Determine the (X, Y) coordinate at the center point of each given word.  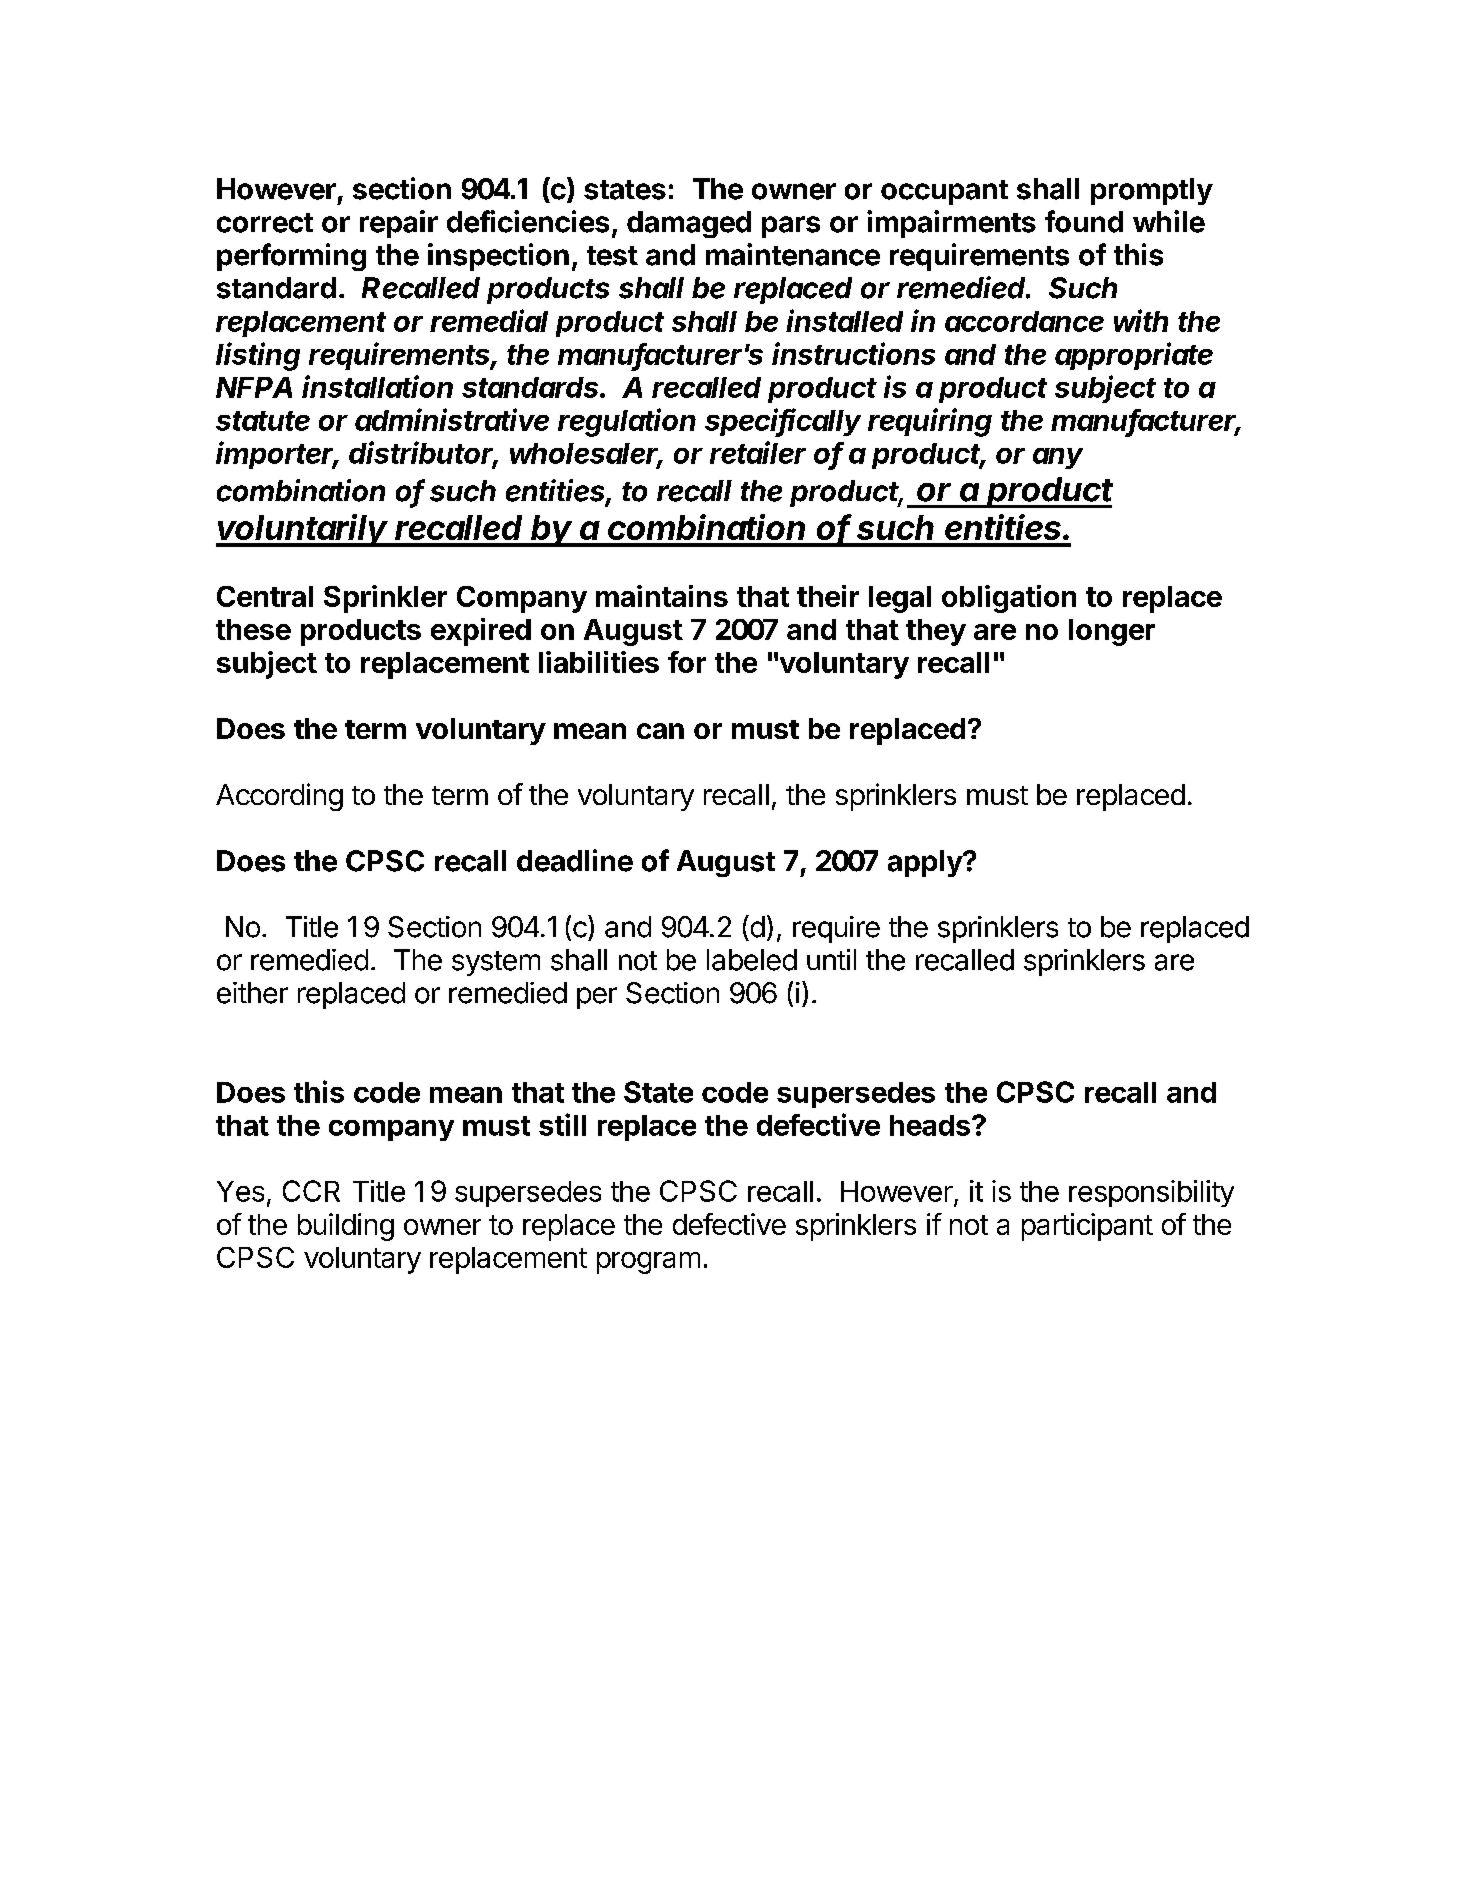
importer (277, 455)
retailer (758, 452)
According (279, 797)
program (648, 1263)
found (1084, 221)
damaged (689, 224)
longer (1112, 632)
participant (1087, 1227)
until (831, 959)
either (252, 993)
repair (399, 224)
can (660, 731)
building (346, 1227)
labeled (752, 960)
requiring (930, 422)
